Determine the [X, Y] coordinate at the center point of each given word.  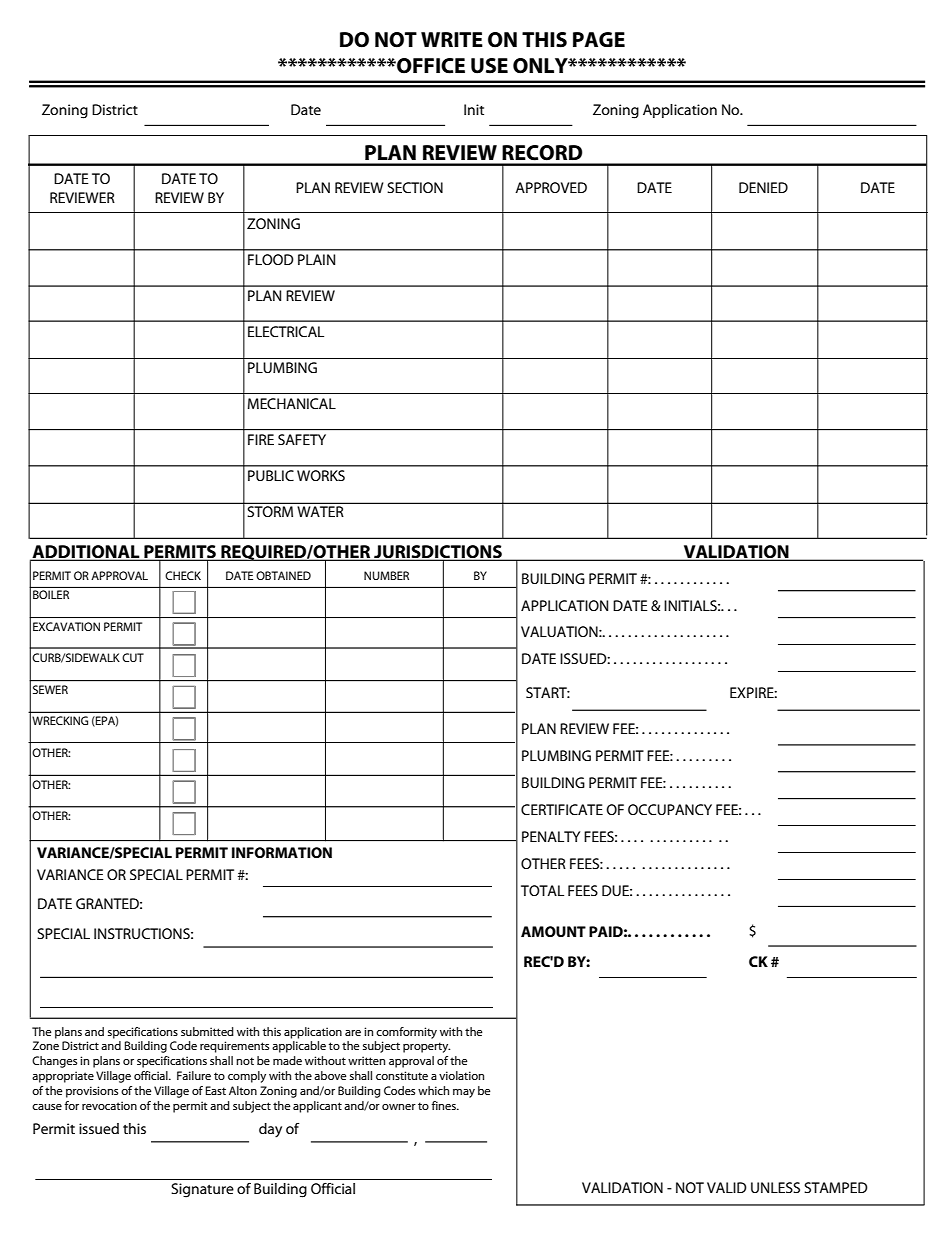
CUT [133, 657]
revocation [109, 1105]
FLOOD [271, 259]
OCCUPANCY [670, 809]
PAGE [599, 39]
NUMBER [386, 575]
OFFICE [430, 66]
